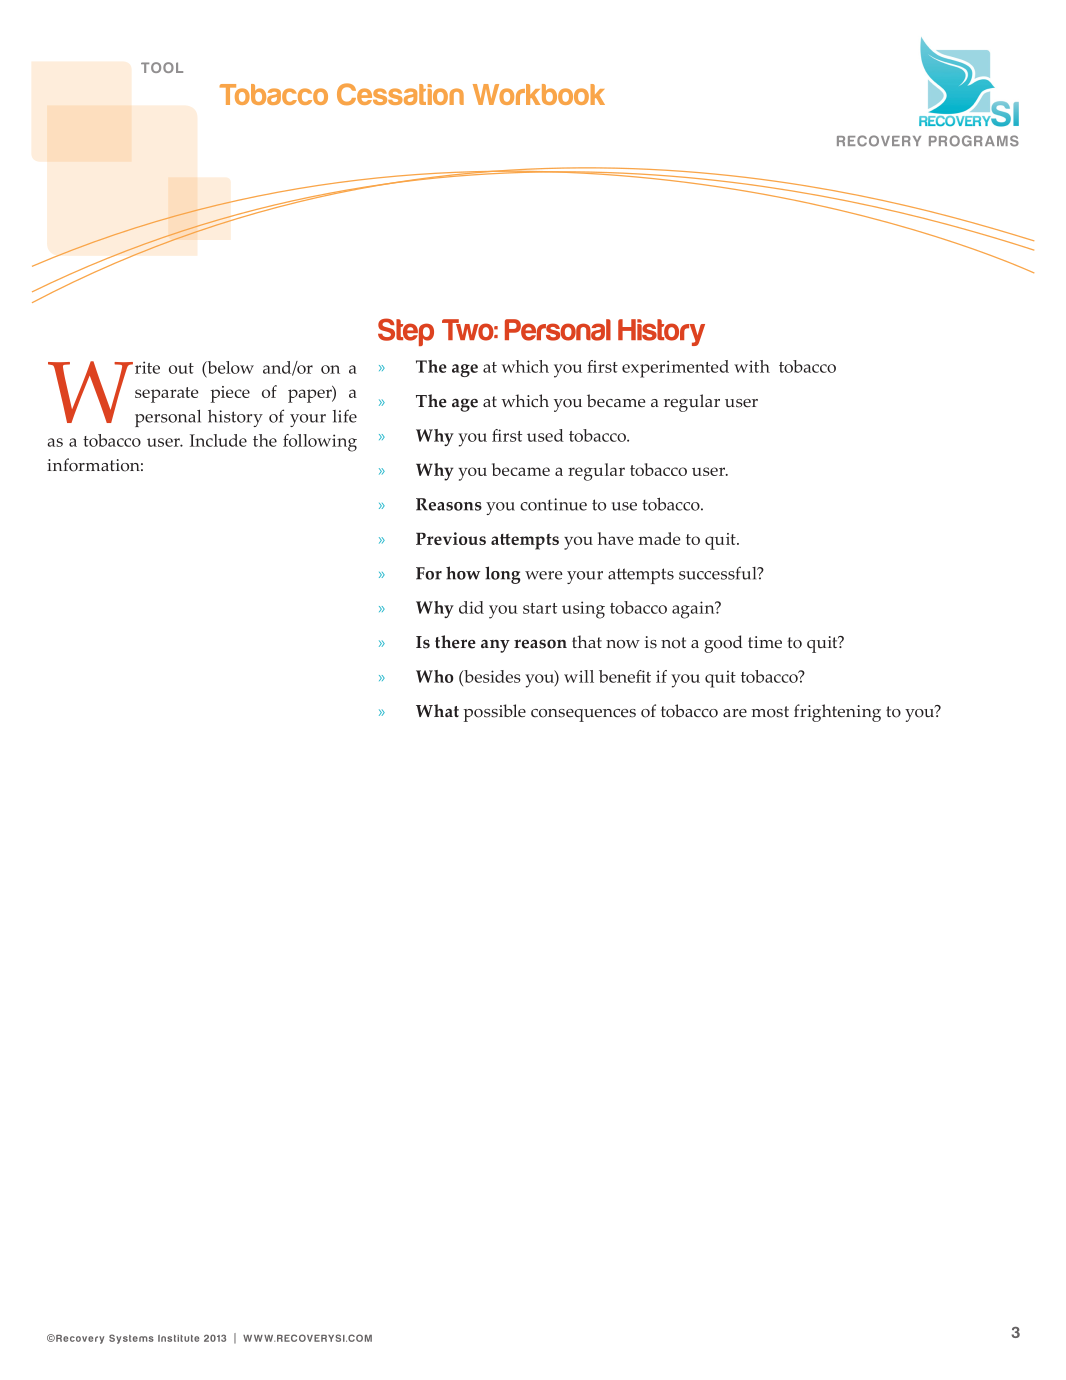 The image size is (1066, 1380). Describe the element at coordinates (406, 332) in the page. I see `Step` at that location.
